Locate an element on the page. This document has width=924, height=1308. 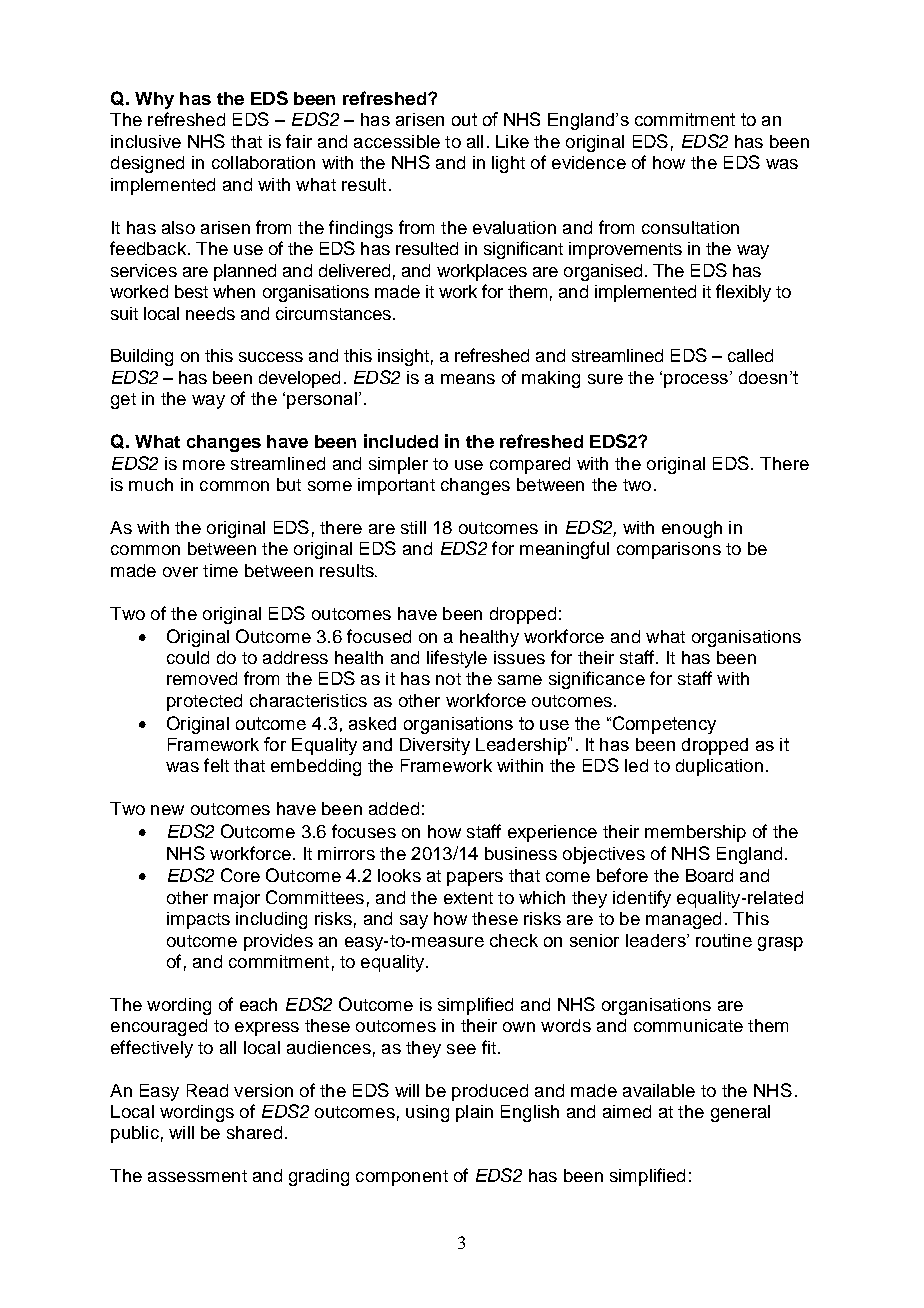
means is located at coordinates (468, 379).
